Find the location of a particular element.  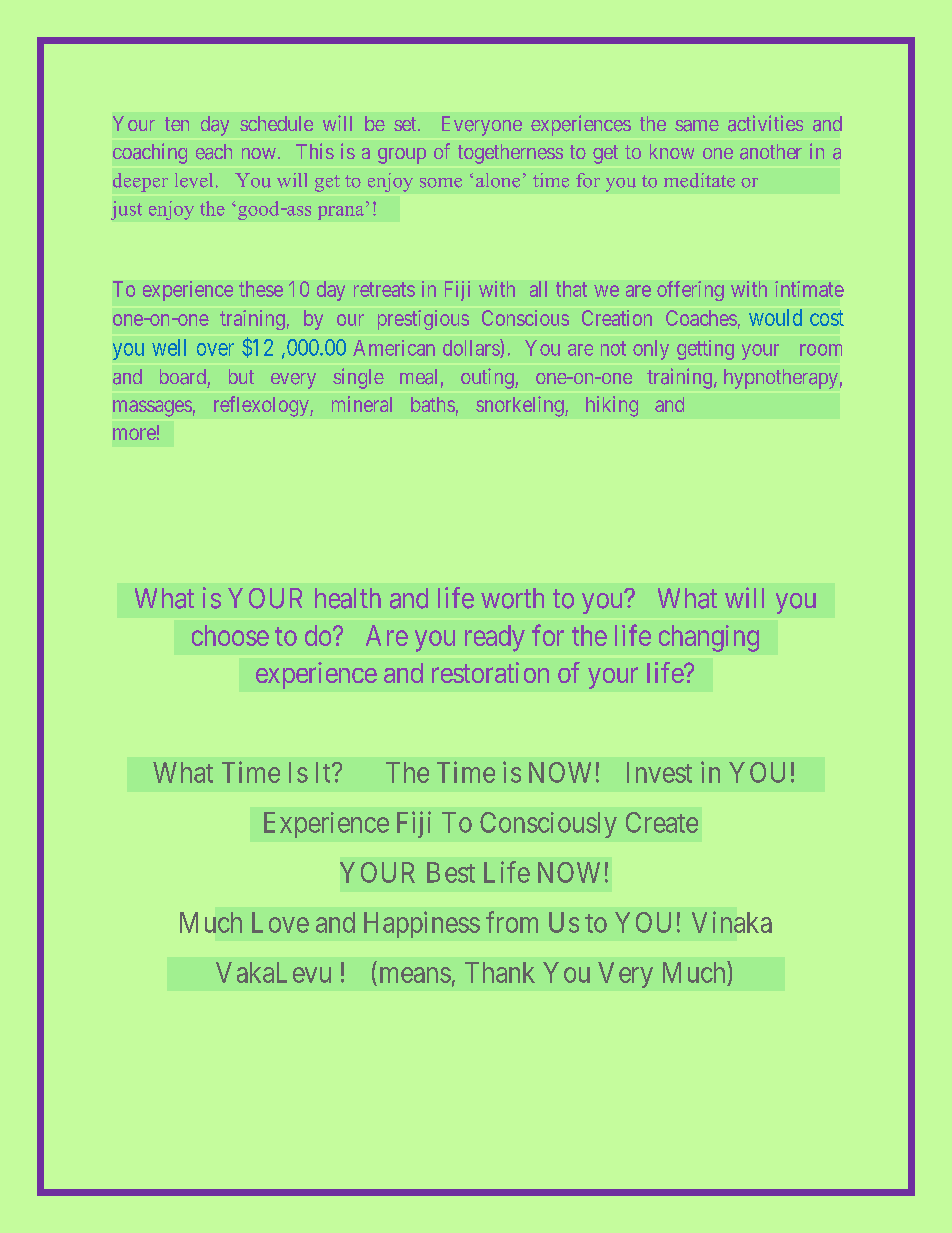

hypnotherapy is located at coordinates (781, 379).
